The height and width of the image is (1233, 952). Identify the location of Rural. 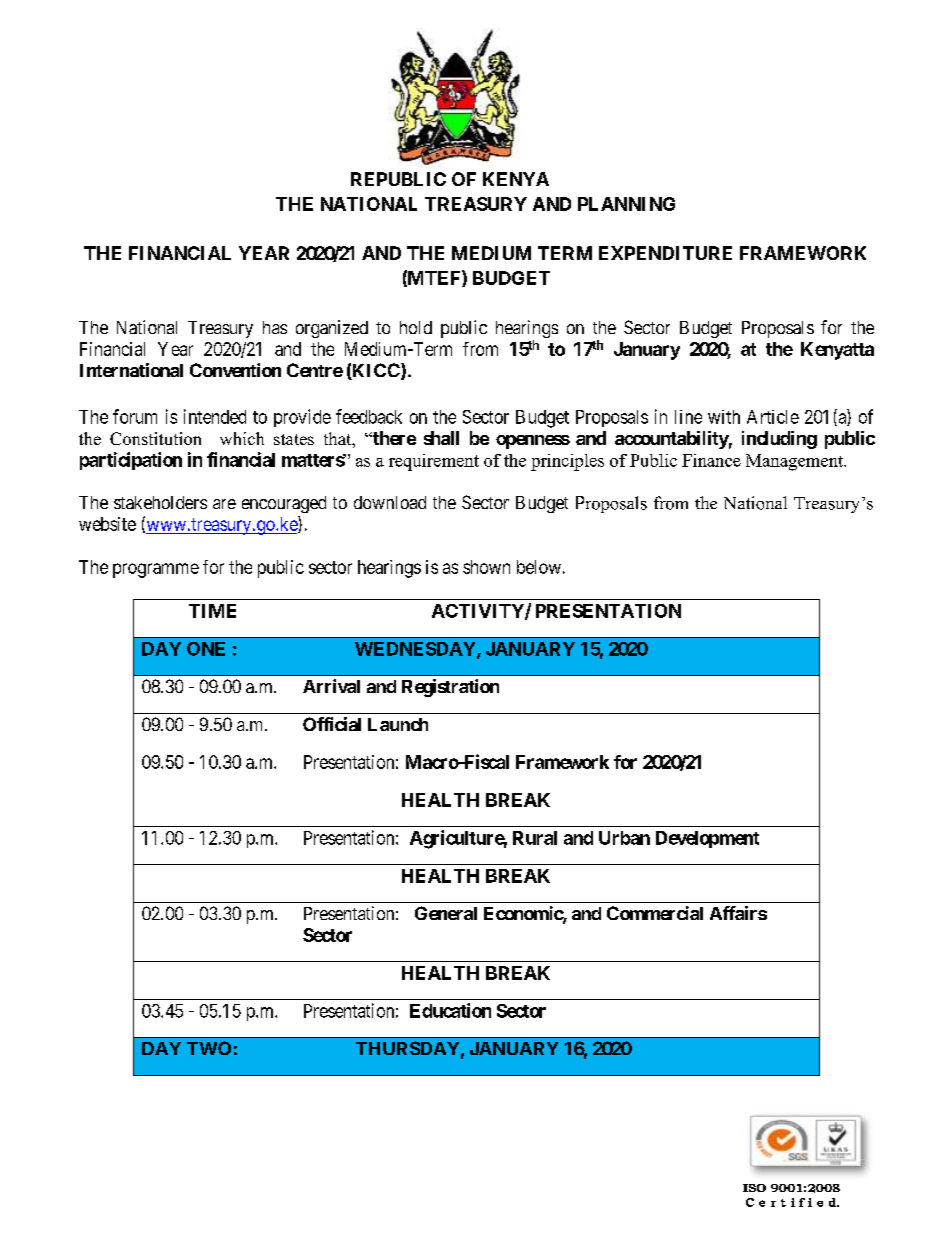
(535, 838).
